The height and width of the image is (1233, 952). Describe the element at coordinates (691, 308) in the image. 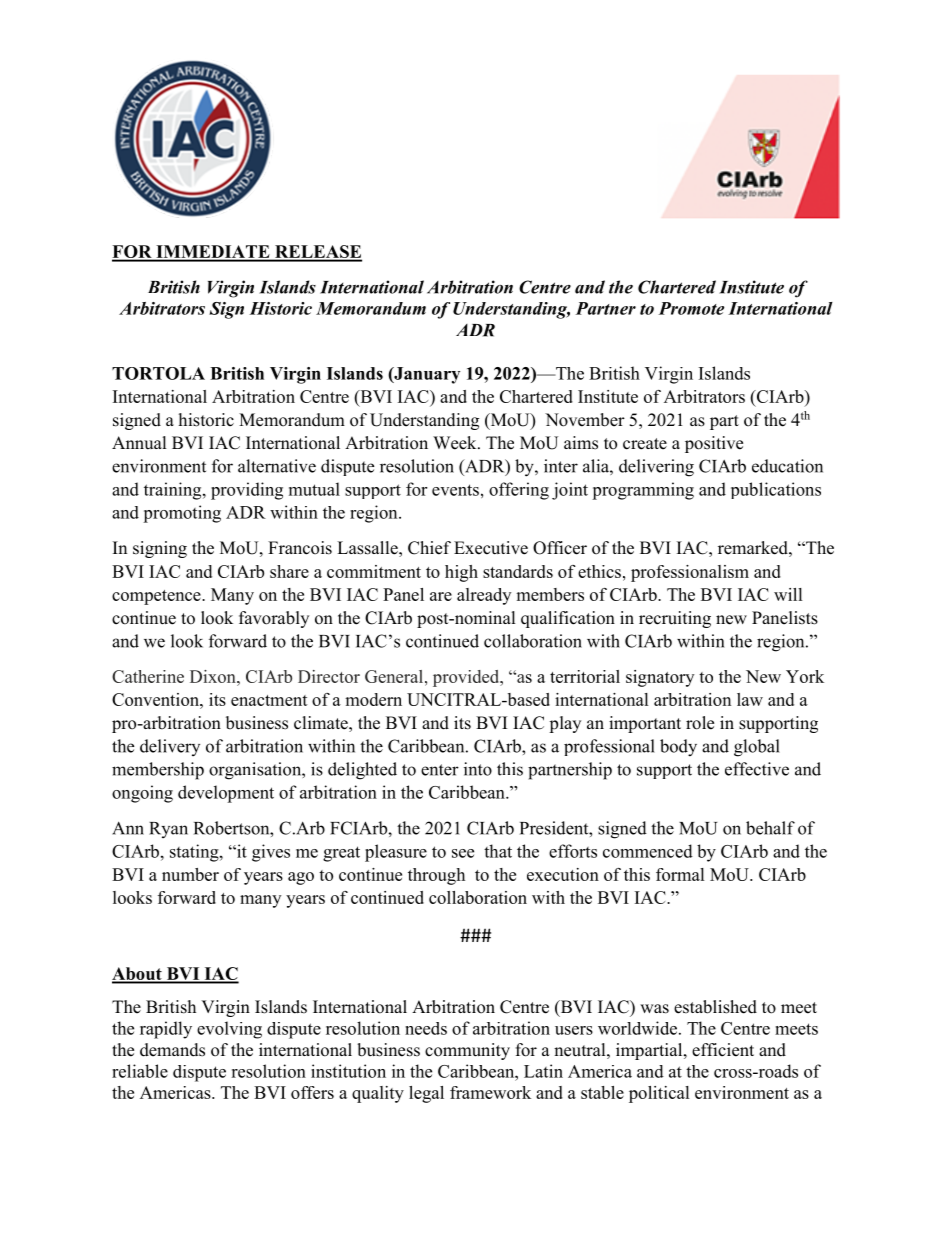

I see `Promote` at that location.
